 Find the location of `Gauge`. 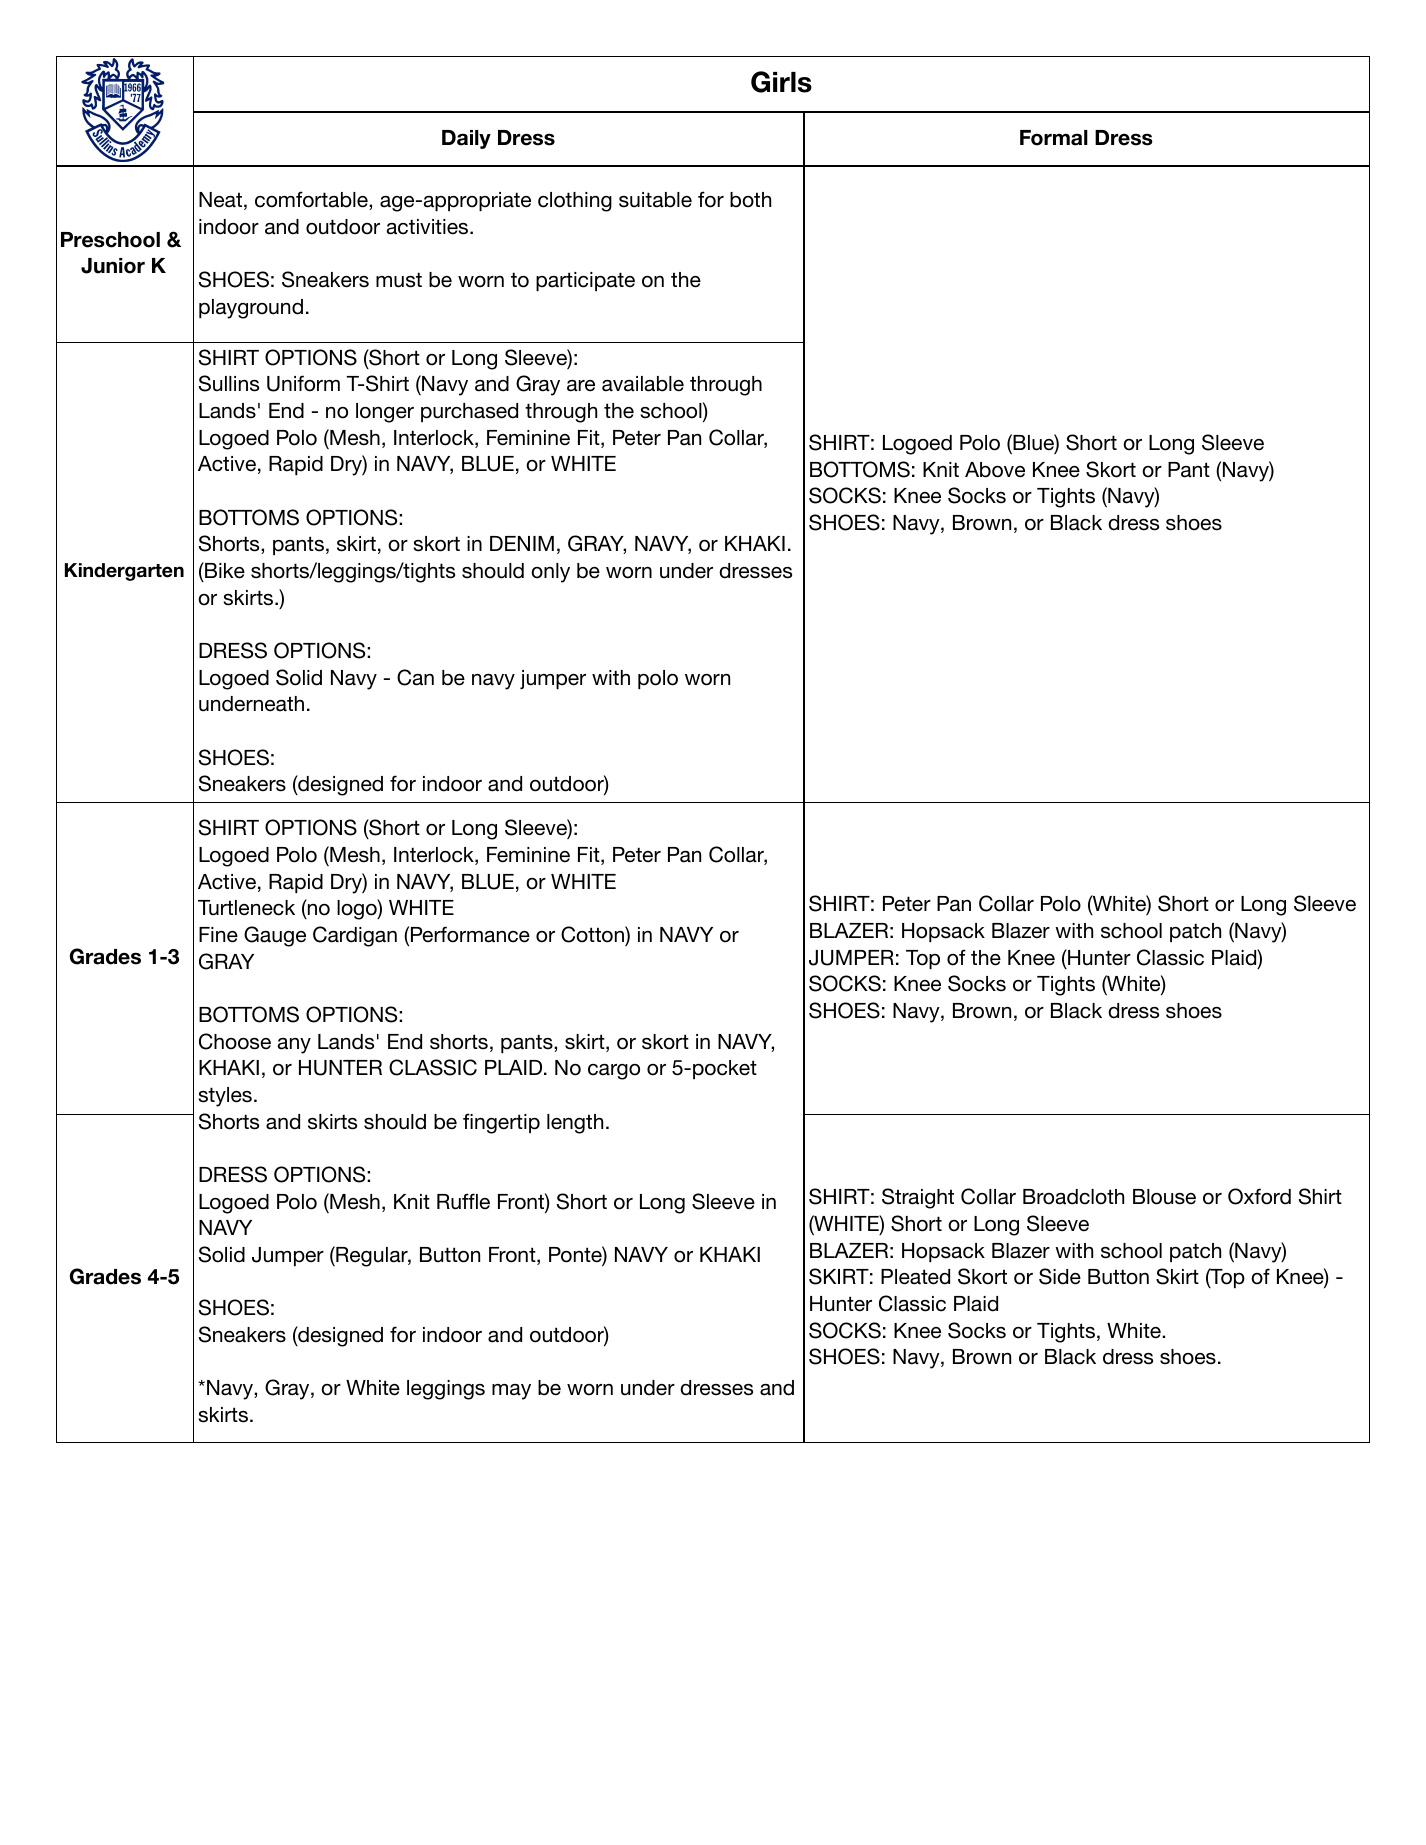

Gauge is located at coordinates (275, 936).
